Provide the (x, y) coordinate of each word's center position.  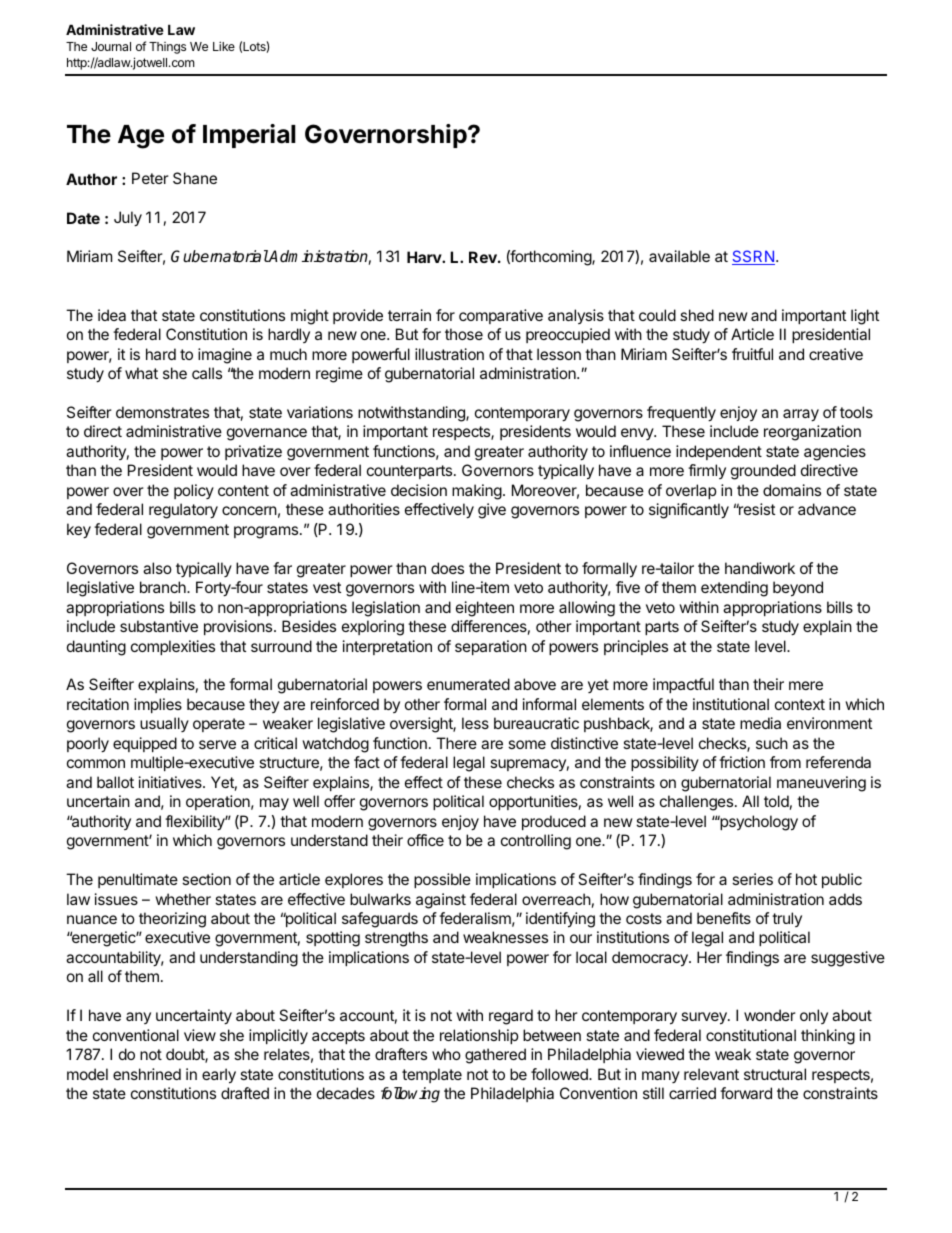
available (679, 256)
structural (775, 1074)
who (446, 1054)
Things (167, 48)
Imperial (249, 136)
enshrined (147, 1074)
